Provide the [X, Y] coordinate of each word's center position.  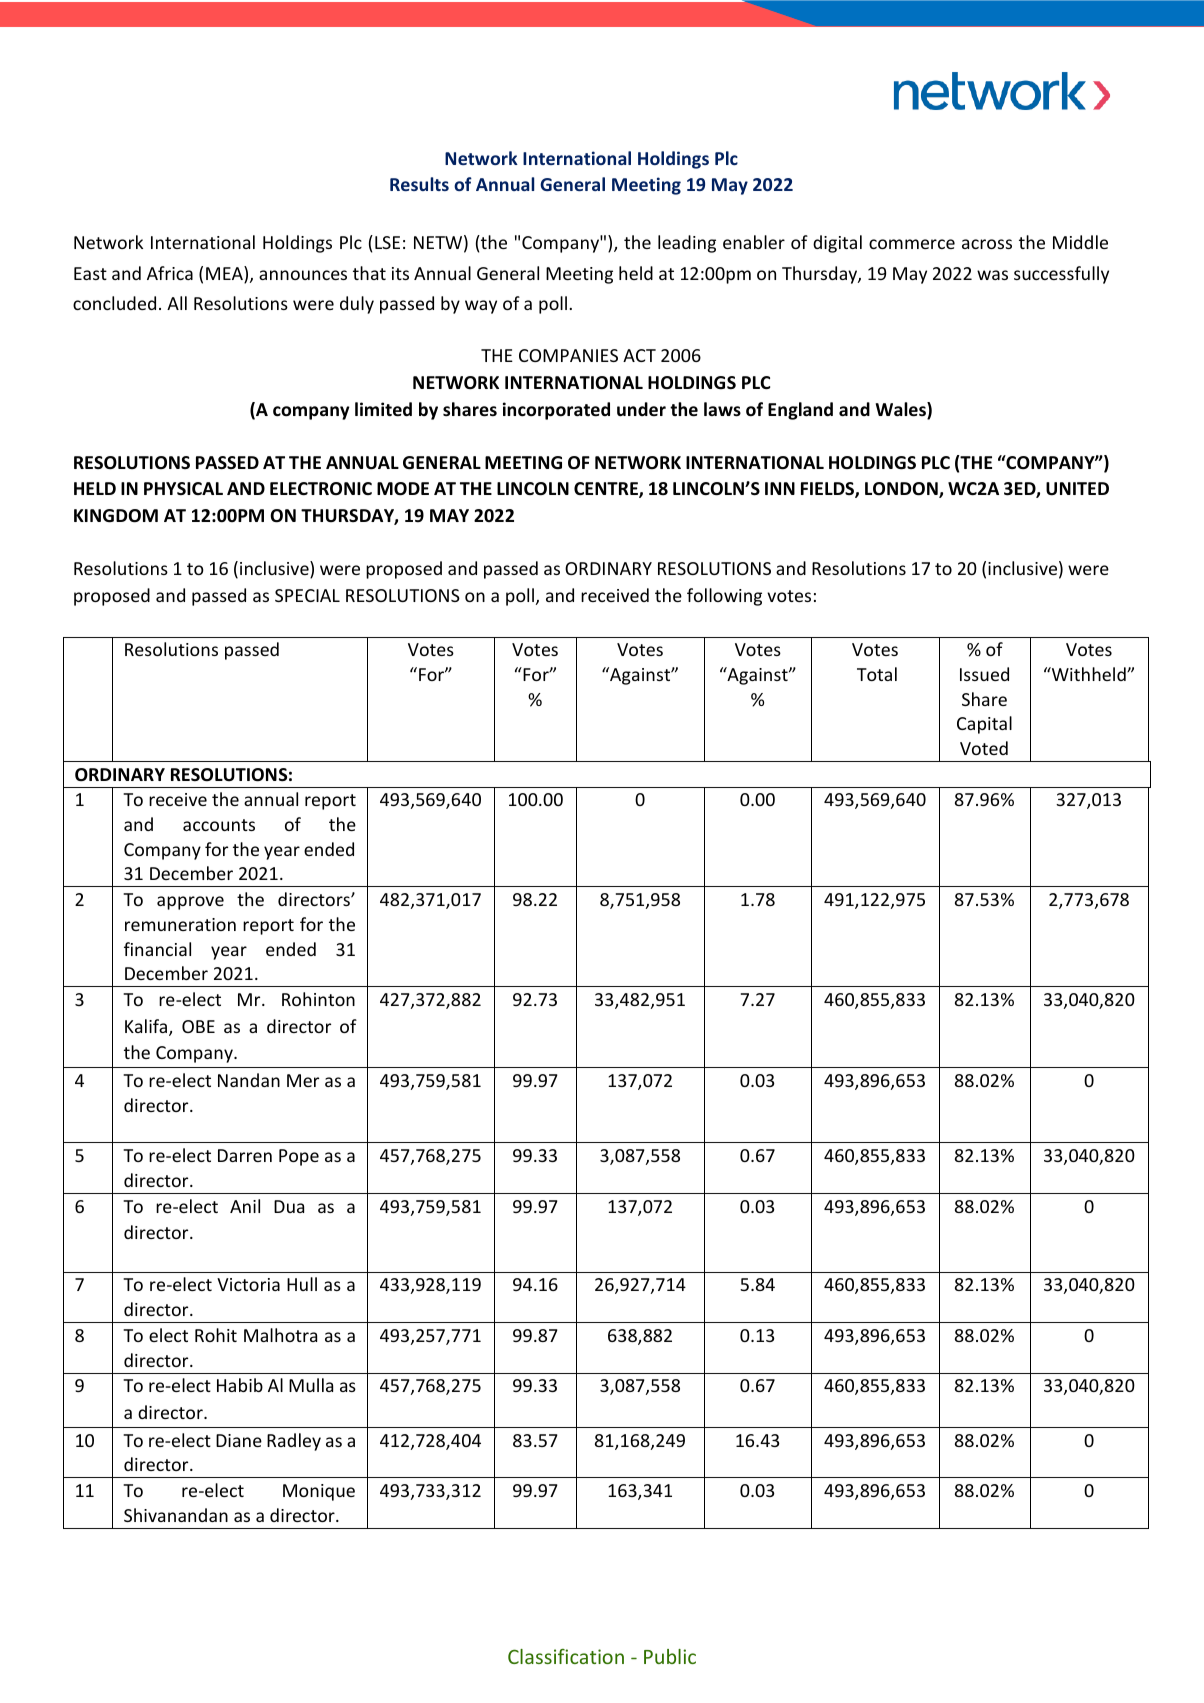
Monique [319, 1492]
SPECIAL [307, 595]
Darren [245, 1155]
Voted [984, 748]
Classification [566, 1656]
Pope [299, 1157]
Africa [170, 273]
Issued [984, 674]
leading [687, 244]
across [987, 244]
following [724, 597]
